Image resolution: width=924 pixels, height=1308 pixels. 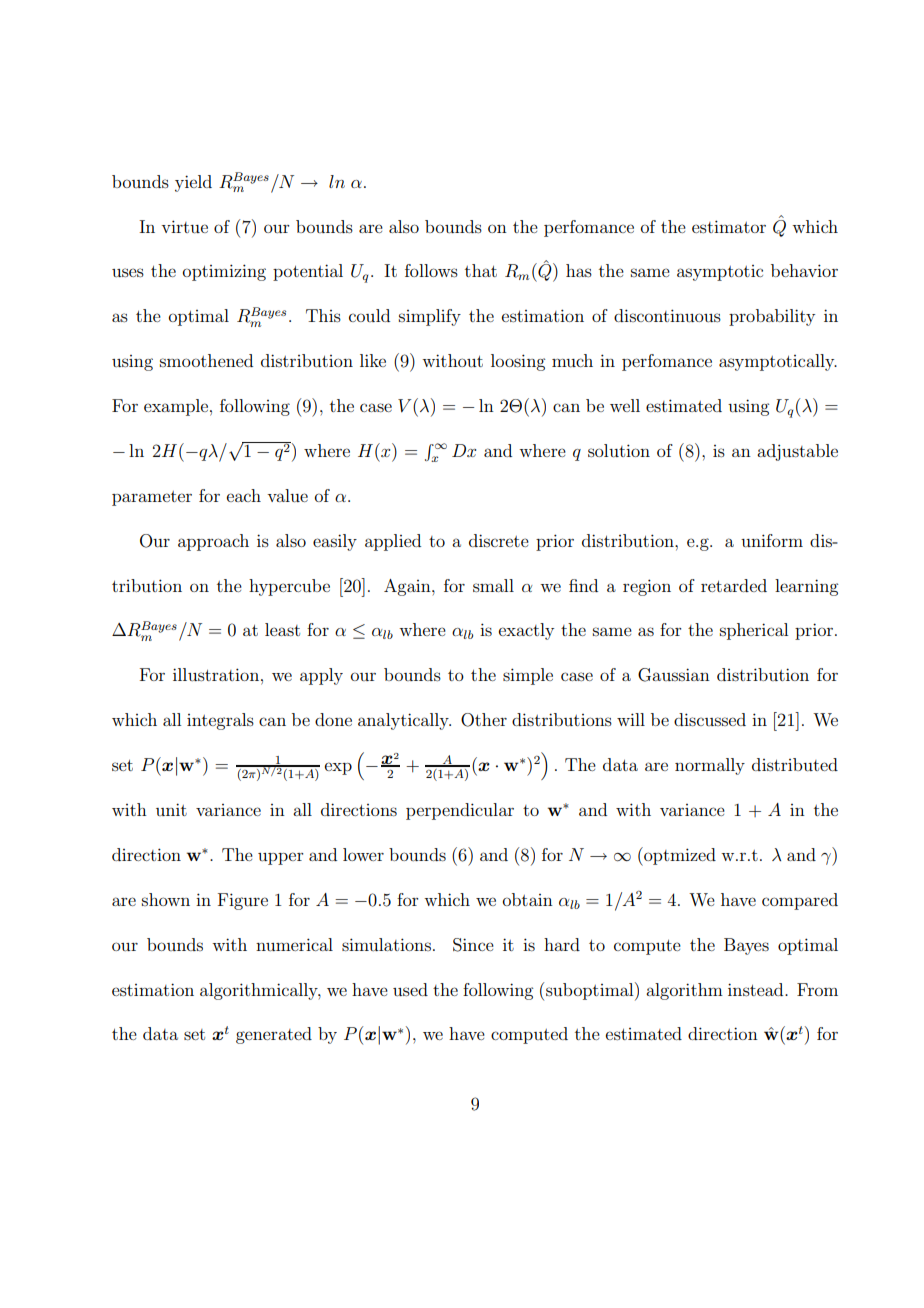 I want to click on that, so click(x=481, y=270).
